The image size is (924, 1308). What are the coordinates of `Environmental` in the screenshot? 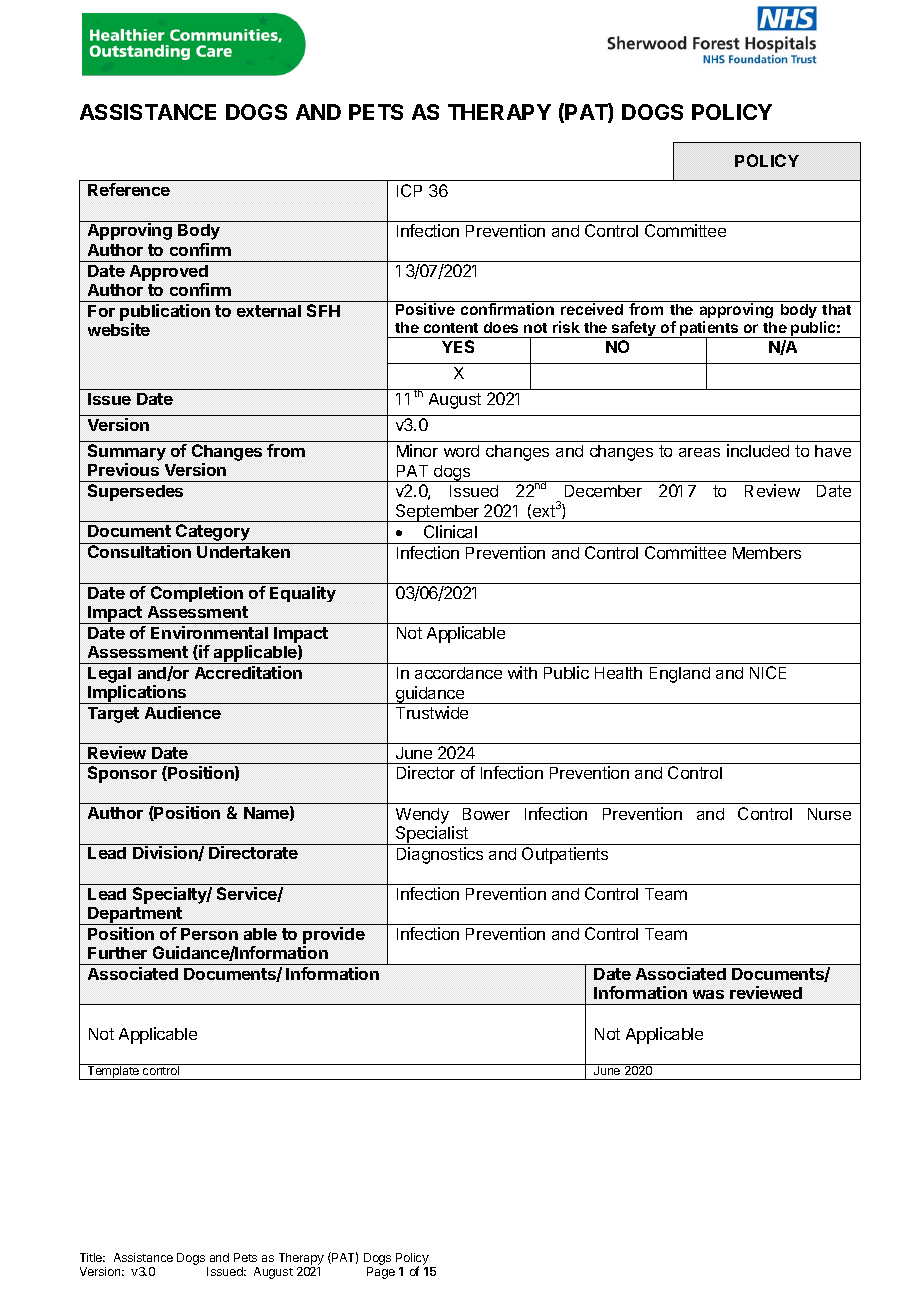 It's located at (209, 632).
